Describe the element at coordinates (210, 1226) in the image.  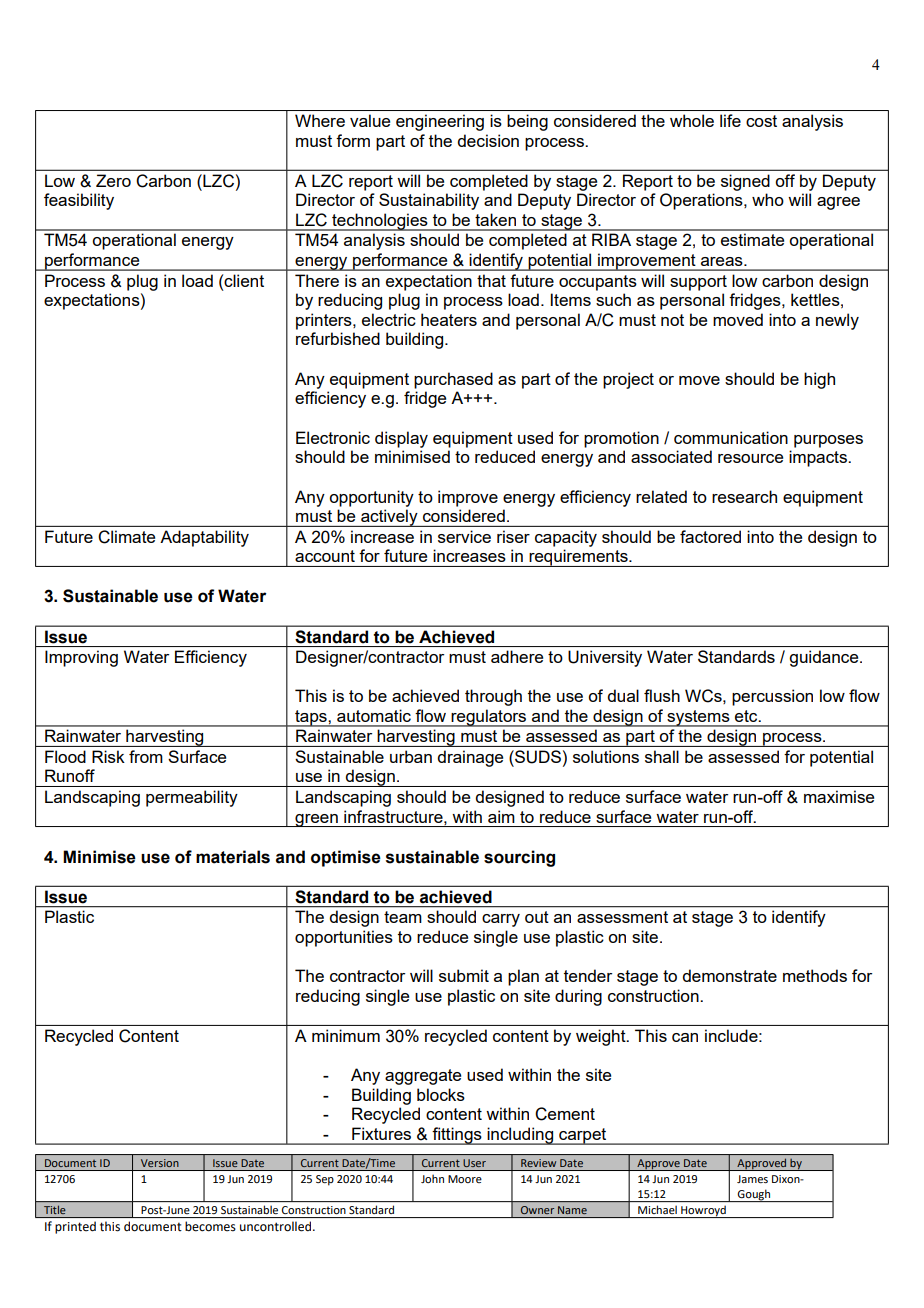
I see `becomes` at that location.
